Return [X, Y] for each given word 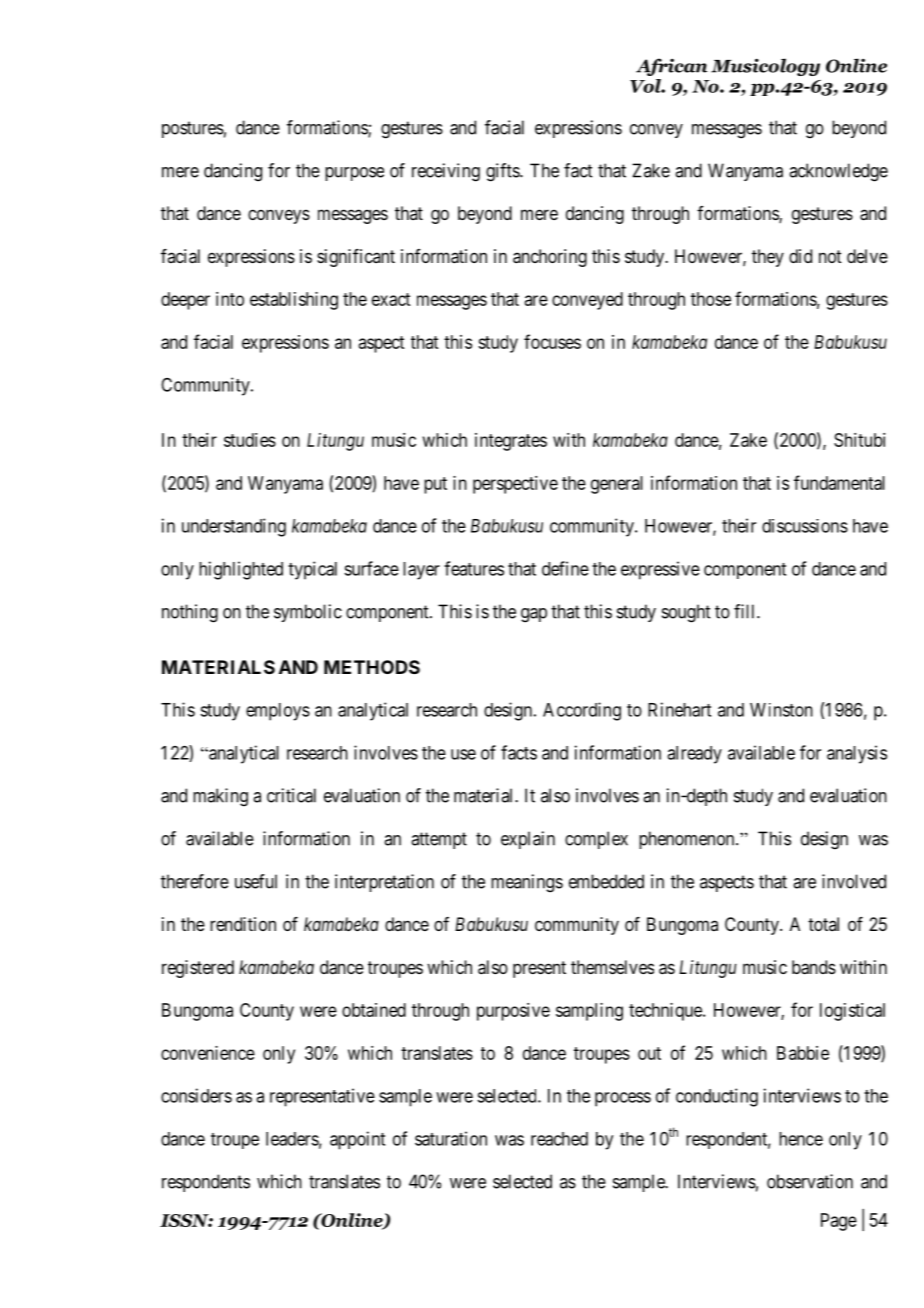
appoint [357, 1140]
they [768, 258]
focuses [552, 341]
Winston [781, 710]
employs [278, 712]
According [582, 711]
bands [814, 967]
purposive [513, 1012]
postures [193, 129]
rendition [243, 924]
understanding [234, 527]
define [565, 568]
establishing [294, 301]
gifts [503, 172]
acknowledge [838, 172]
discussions [805, 526]
